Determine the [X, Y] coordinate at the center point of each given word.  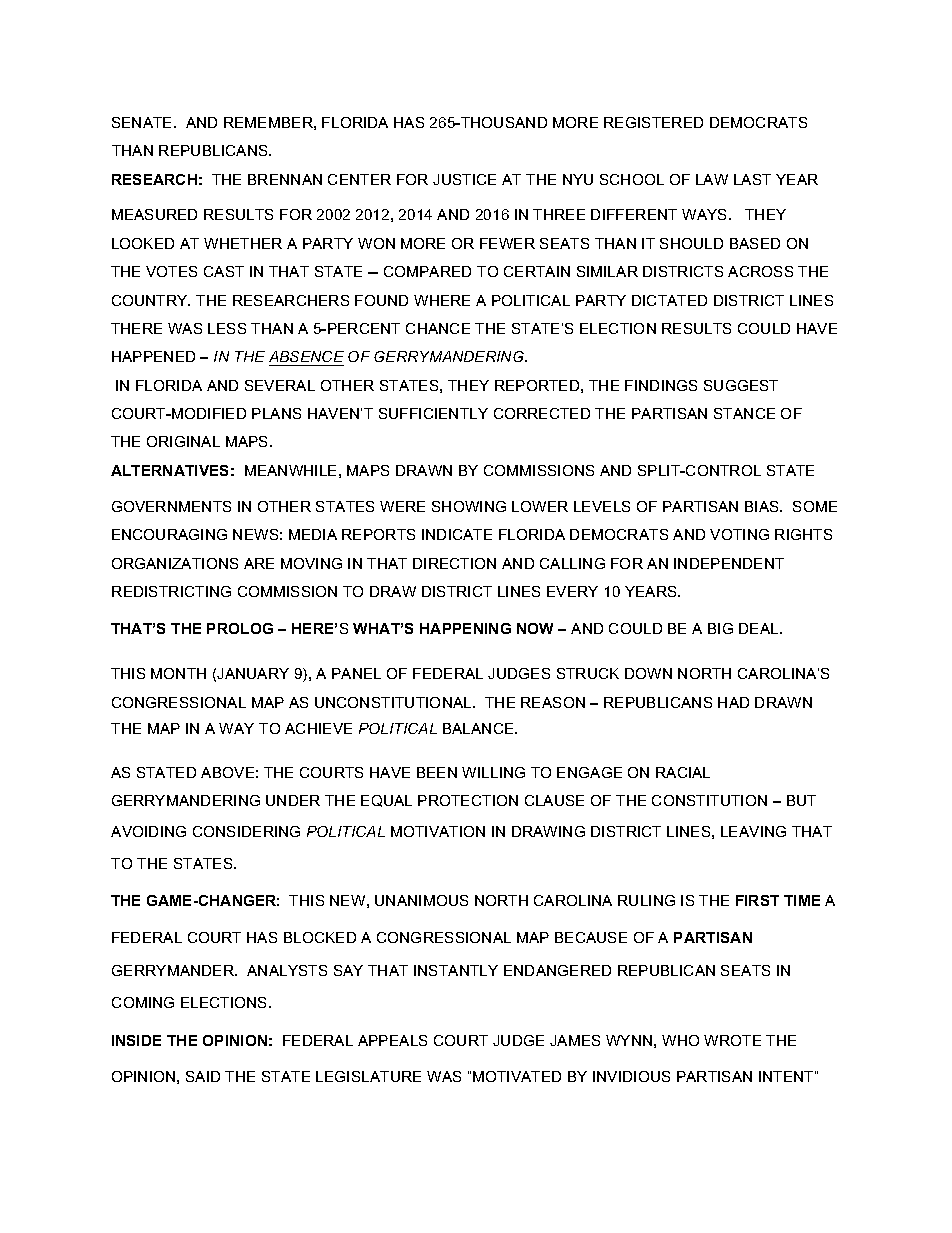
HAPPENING [465, 628]
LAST [752, 179]
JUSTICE [464, 179]
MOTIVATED [517, 1076]
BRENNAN [285, 179]
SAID [203, 1076]
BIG [720, 628]
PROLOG [240, 628]
